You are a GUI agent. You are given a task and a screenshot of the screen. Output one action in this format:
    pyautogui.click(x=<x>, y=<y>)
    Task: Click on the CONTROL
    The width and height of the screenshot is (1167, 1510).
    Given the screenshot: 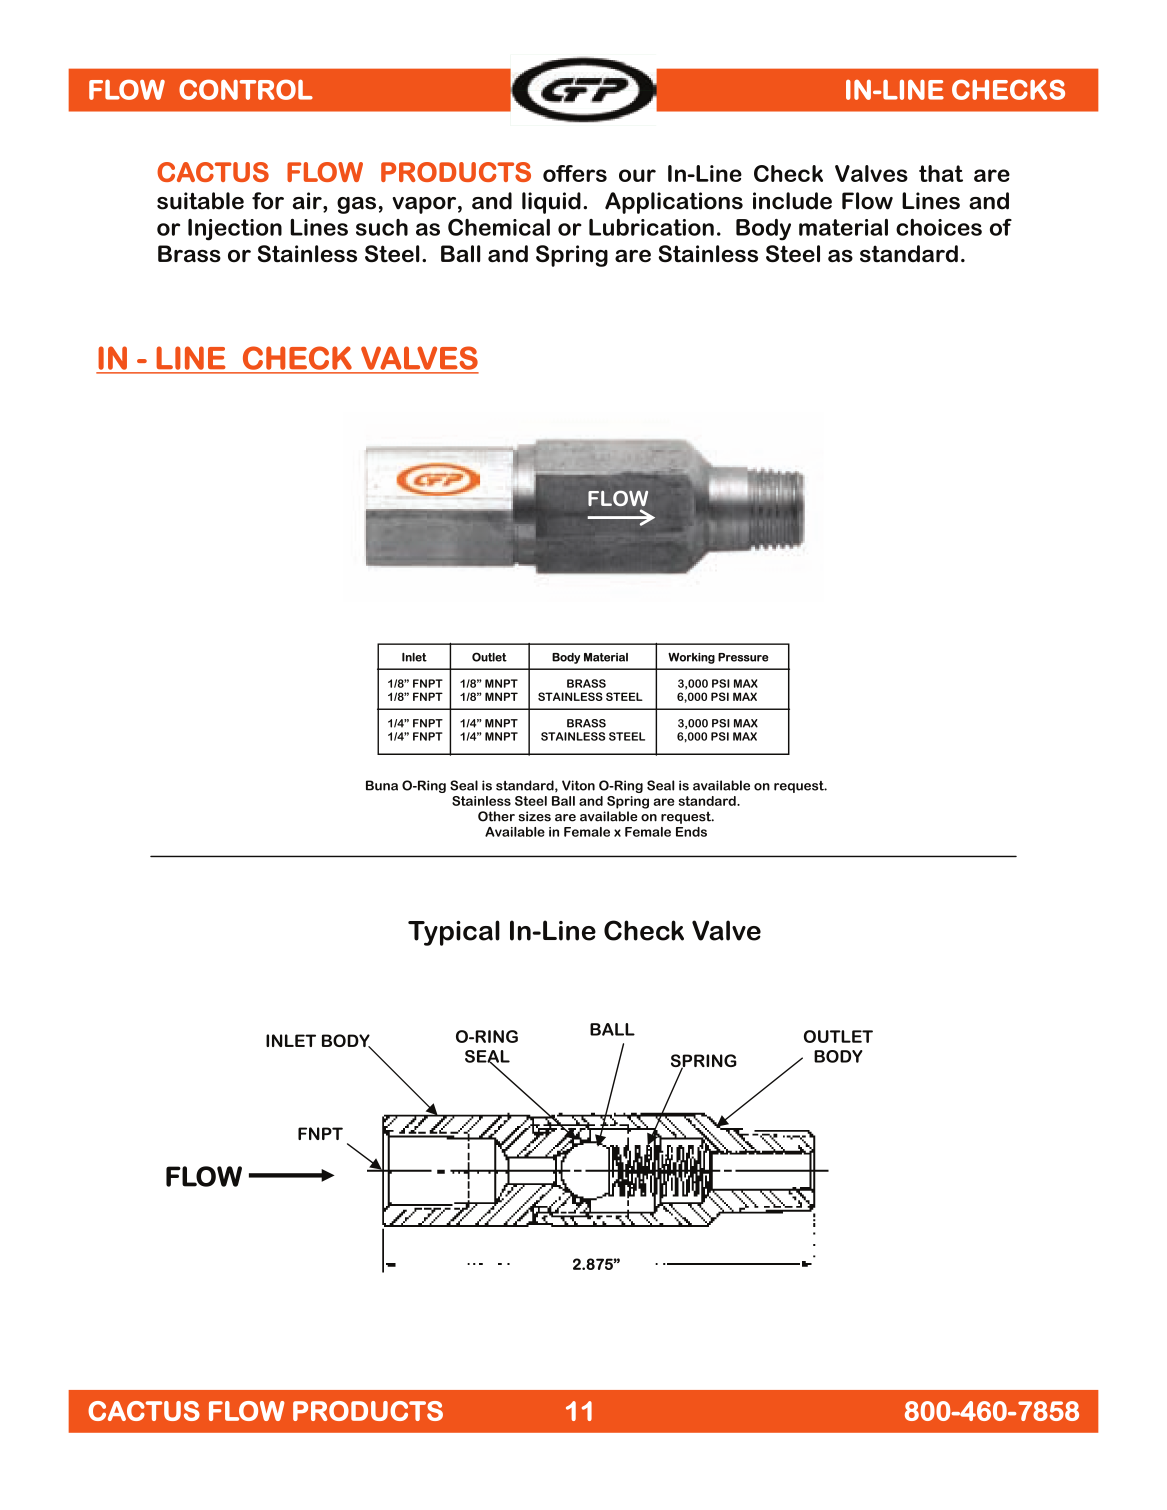 What is the action you would take?
    pyautogui.click(x=246, y=89)
